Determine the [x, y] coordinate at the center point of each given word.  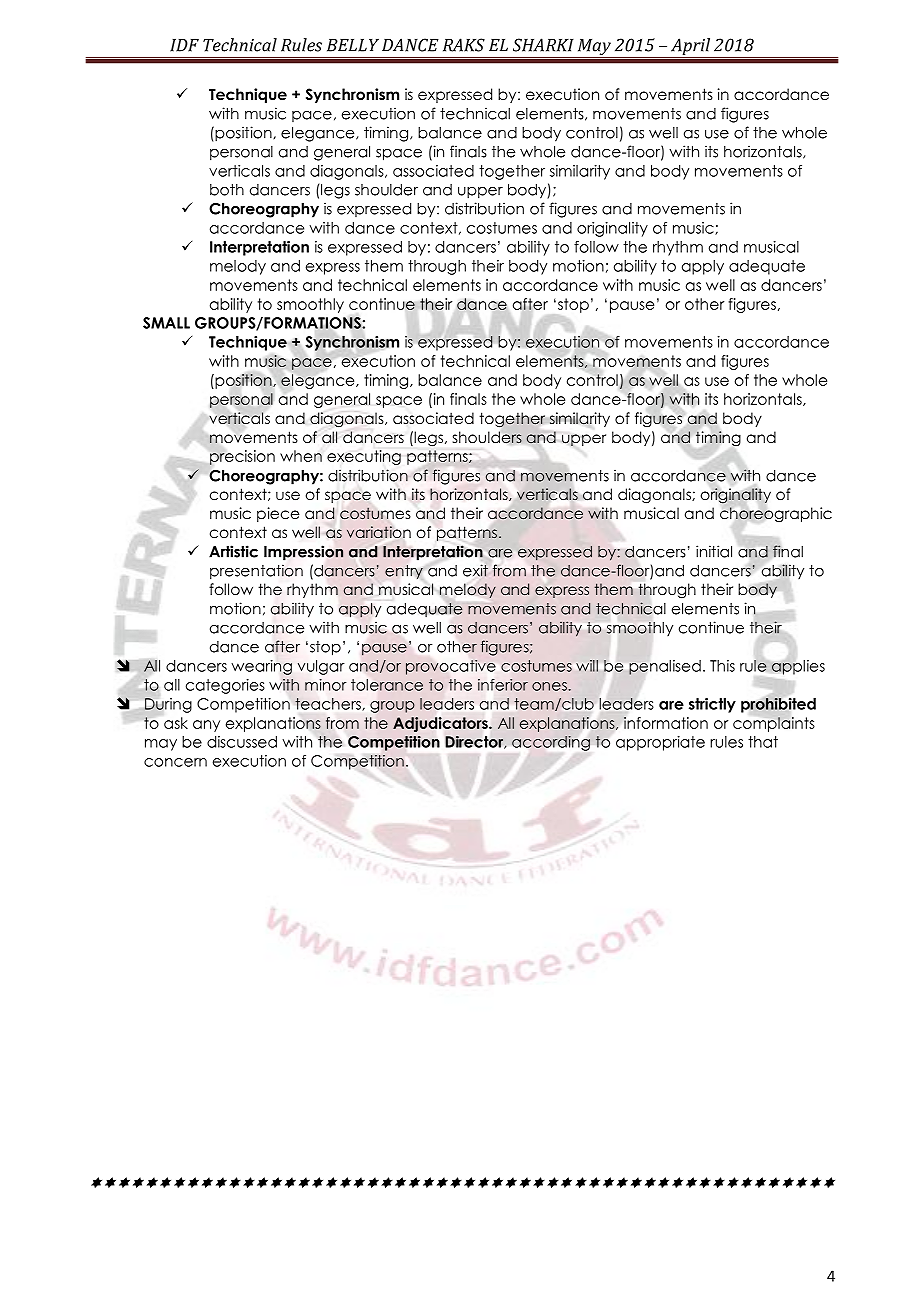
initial [714, 551]
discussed [242, 742]
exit [475, 570]
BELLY [353, 45]
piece [278, 514]
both [227, 190]
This [722, 666]
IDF [184, 45]
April [691, 48]
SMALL [166, 323]
